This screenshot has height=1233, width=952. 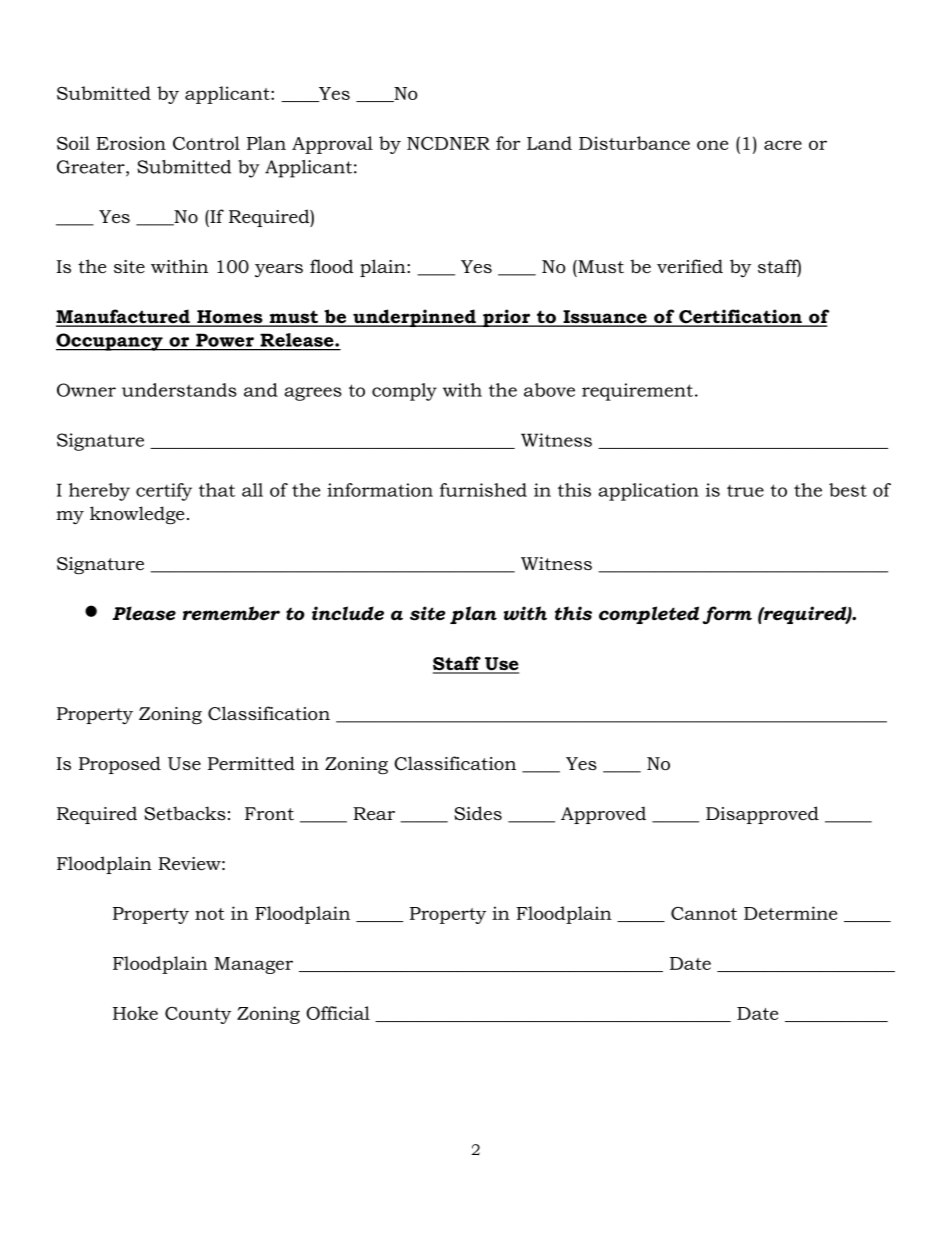 I want to click on Please, so click(x=144, y=613).
